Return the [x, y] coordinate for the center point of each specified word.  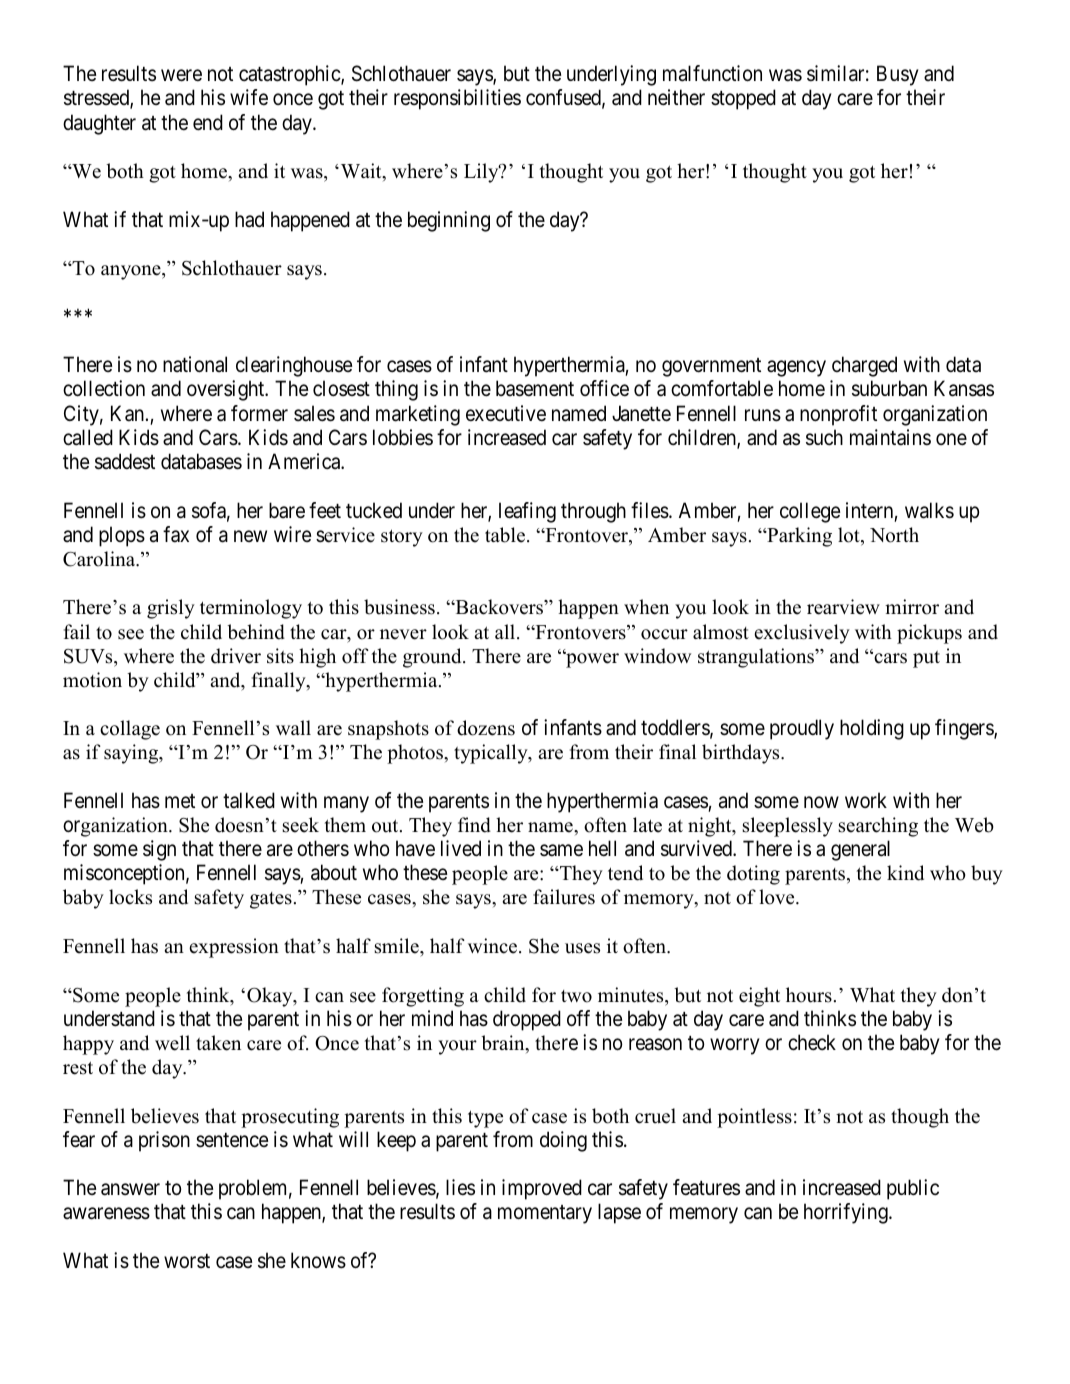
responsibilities [457, 99]
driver [236, 656]
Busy [897, 75]
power [591, 660]
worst [187, 1261]
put [926, 659]
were [181, 76]
